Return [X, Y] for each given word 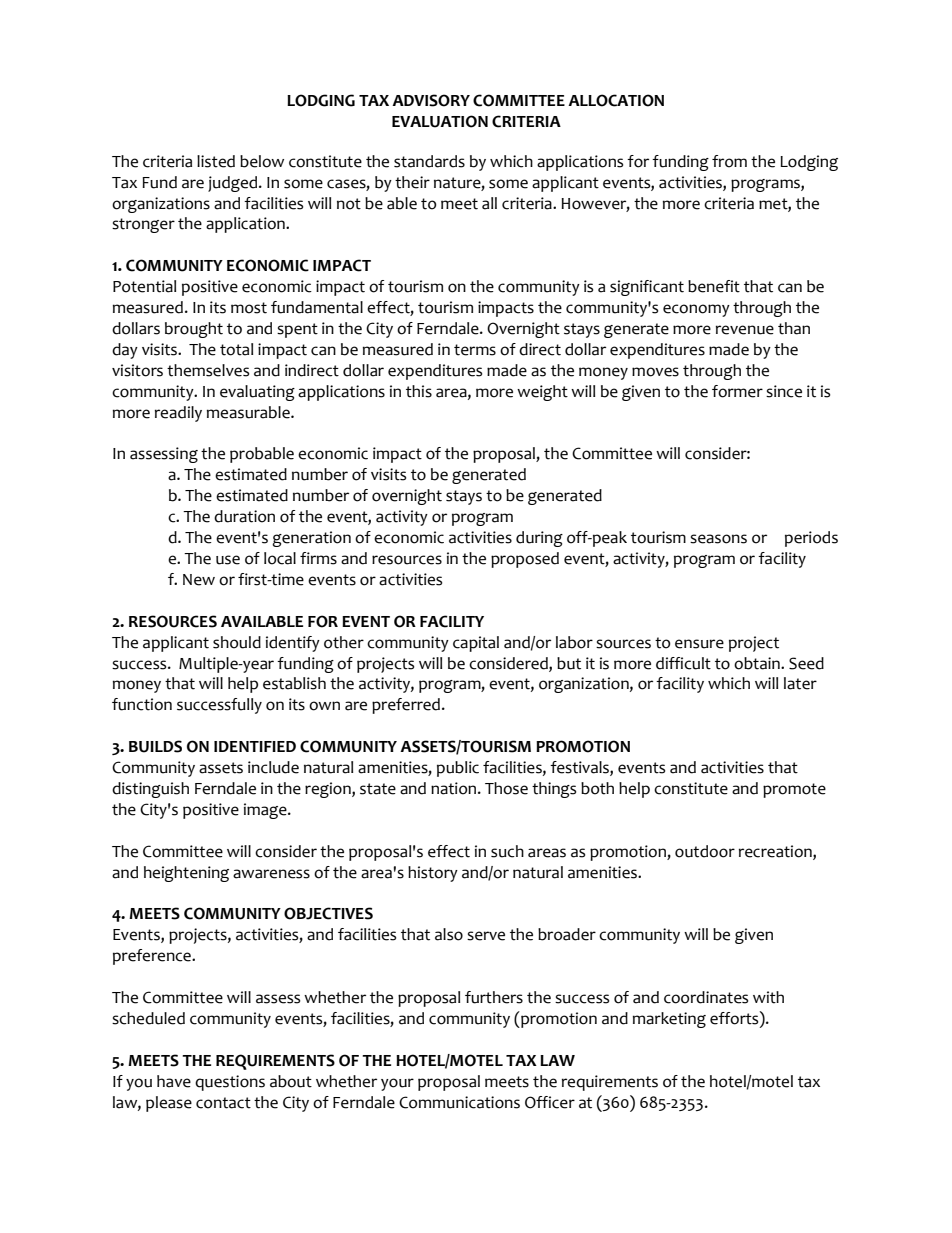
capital [476, 644]
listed [216, 161]
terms [475, 350]
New [199, 580]
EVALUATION [440, 121]
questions [230, 1083]
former [737, 391]
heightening [186, 874]
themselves [208, 370]
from [729, 161]
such [507, 851]
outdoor [705, 851]
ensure [699, 644]
